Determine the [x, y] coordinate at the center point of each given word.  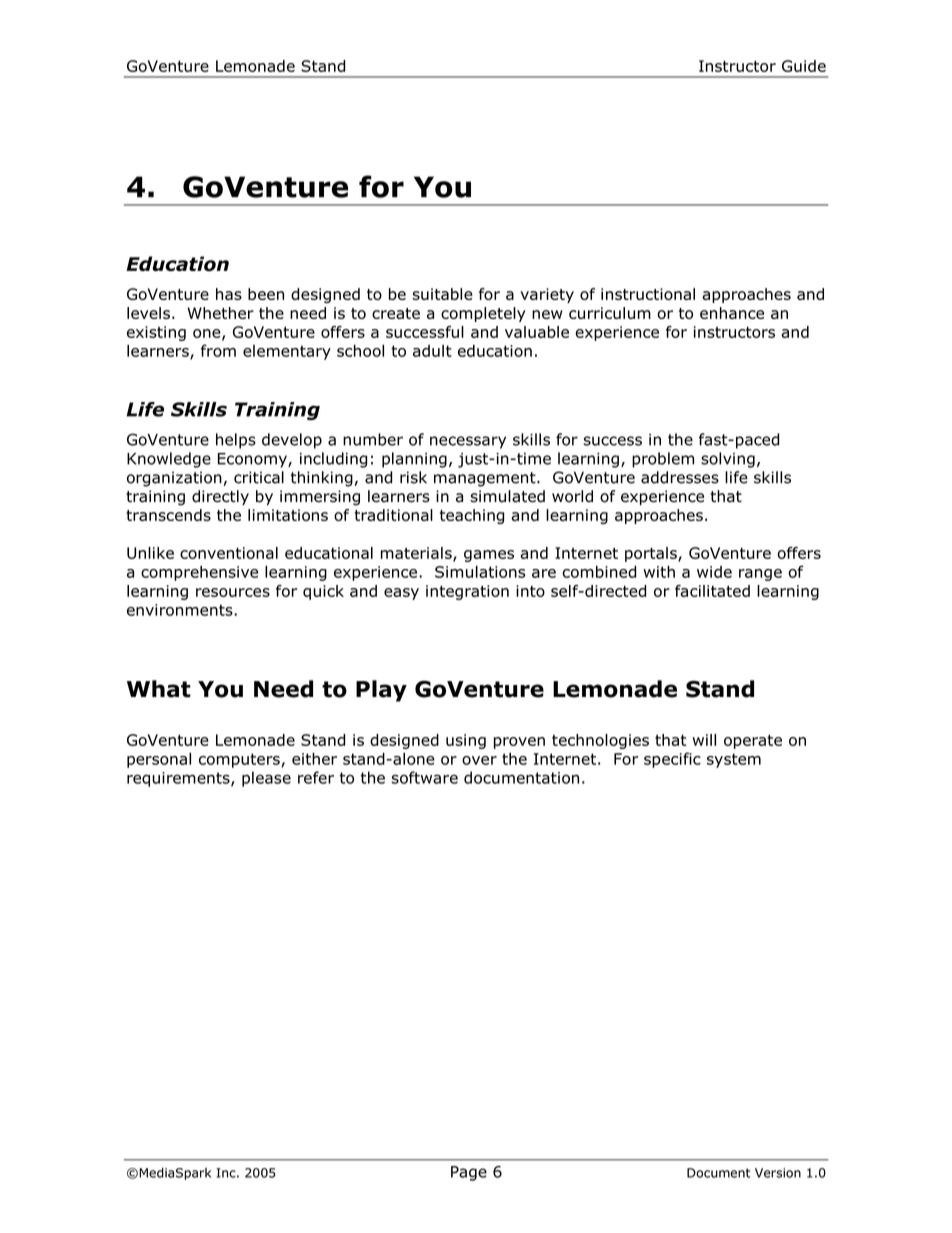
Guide [804, 66]
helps [236, 441]
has [229, 294]
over [479, 760]
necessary [468, 442]
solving [728, 460]
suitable [442, 294]
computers [240, 760]
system [734, 760]
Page [469, 1173]
